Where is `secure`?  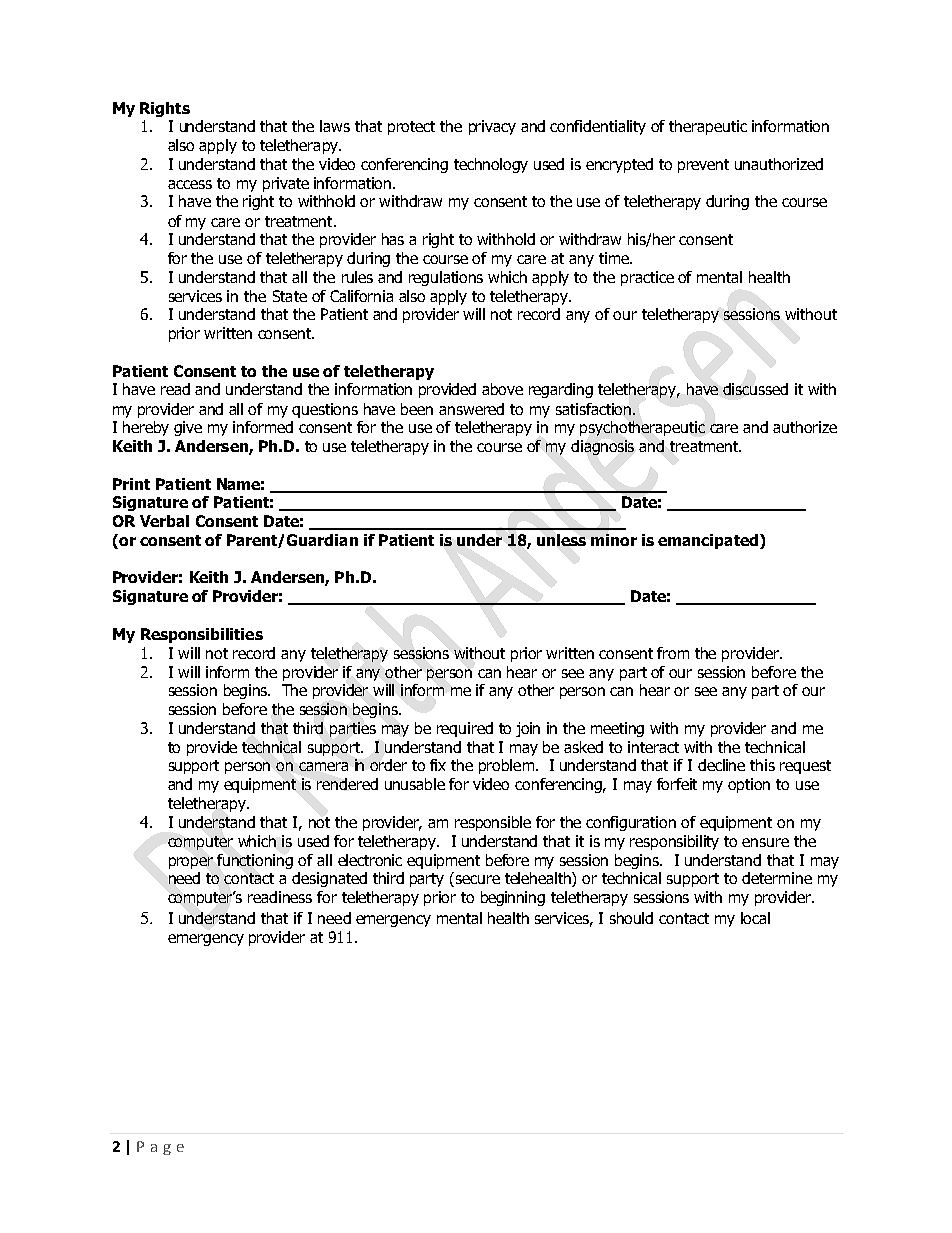 secure is located at coordinates (478, 879).
